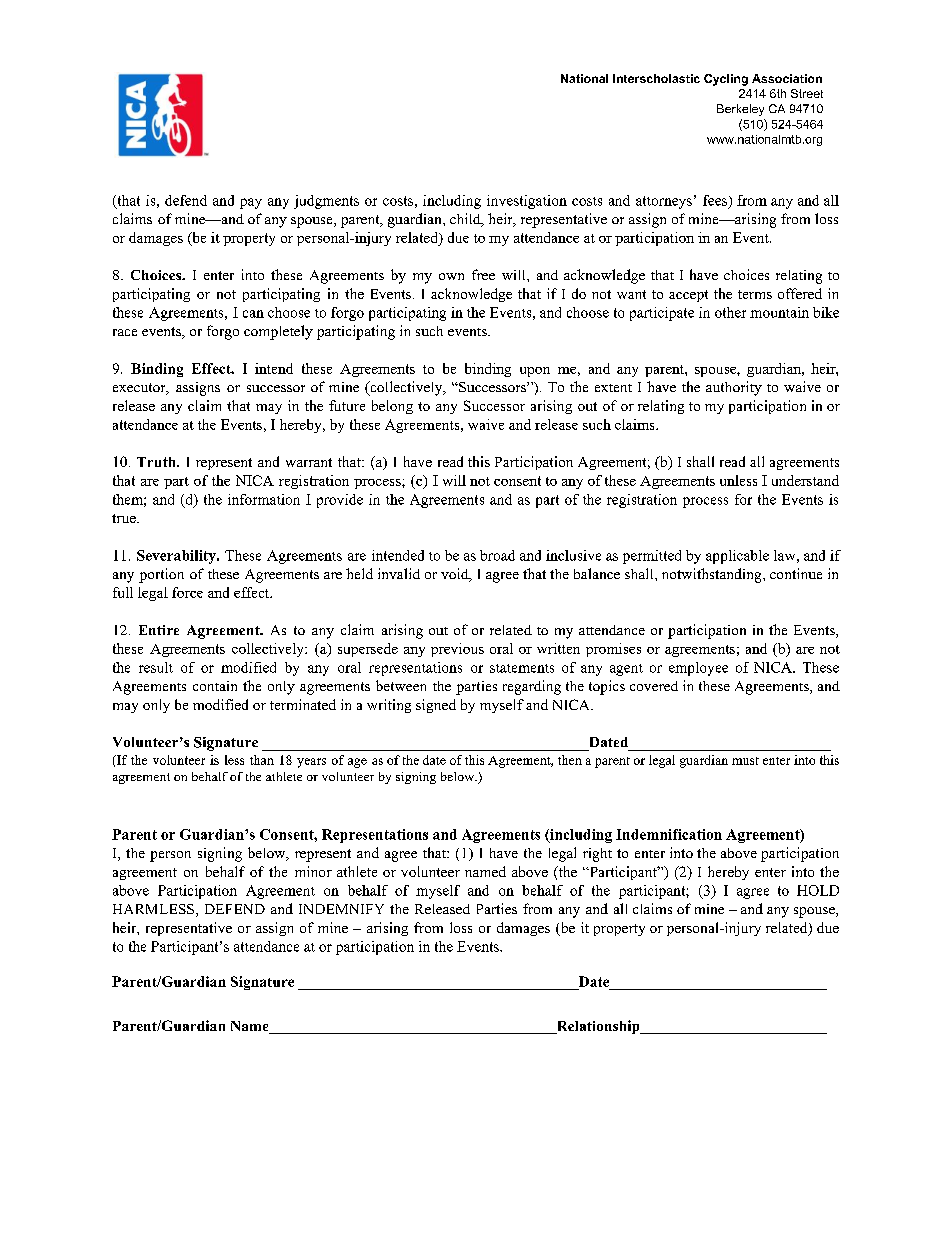  What do you see at coordinates (313, 871) in the image?
I see `minor` at bounding box center [313, 871].
